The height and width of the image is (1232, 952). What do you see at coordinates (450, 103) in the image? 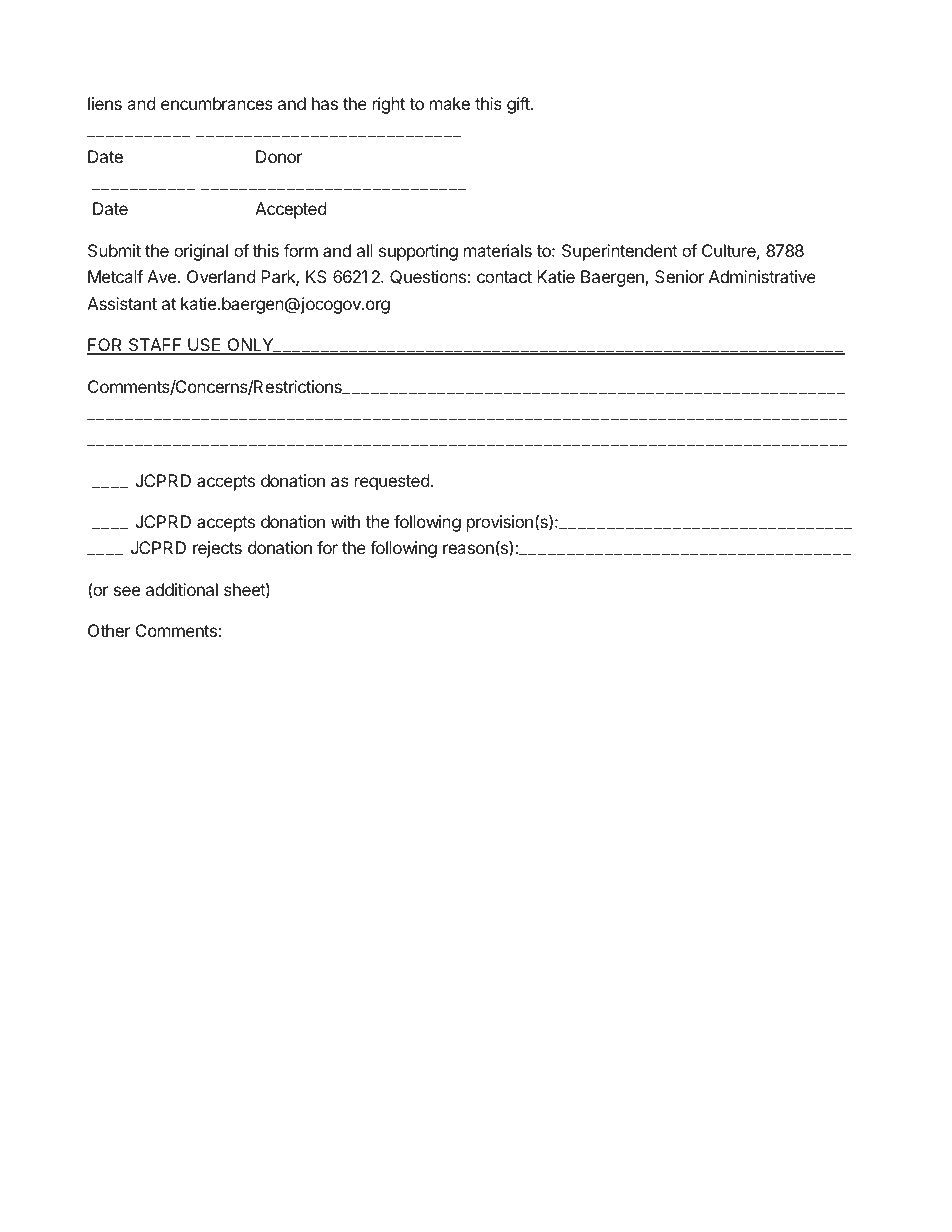
I see `make` at bounding box center [450, 103].
